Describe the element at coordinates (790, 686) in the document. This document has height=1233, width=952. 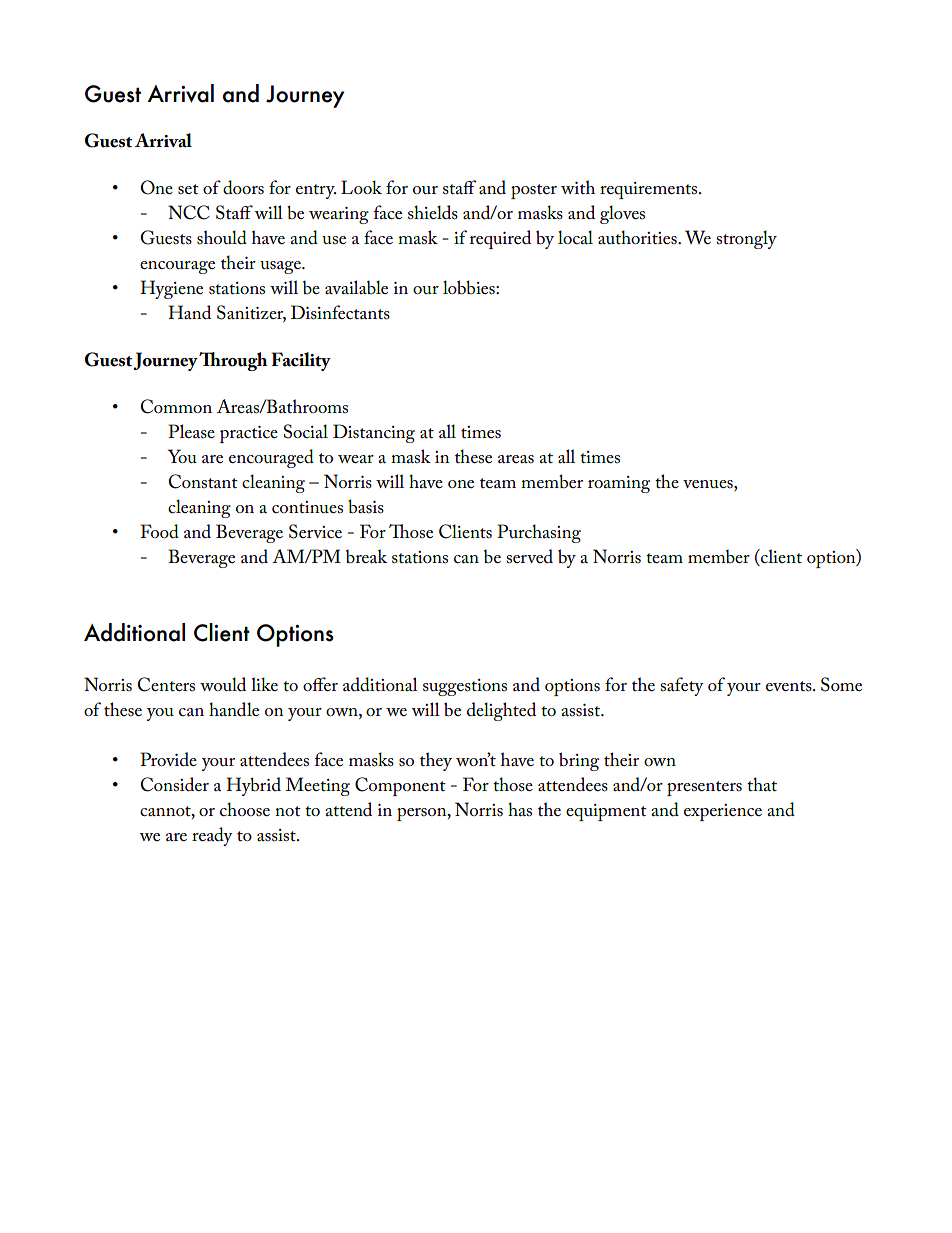
I see `events` at that location.
